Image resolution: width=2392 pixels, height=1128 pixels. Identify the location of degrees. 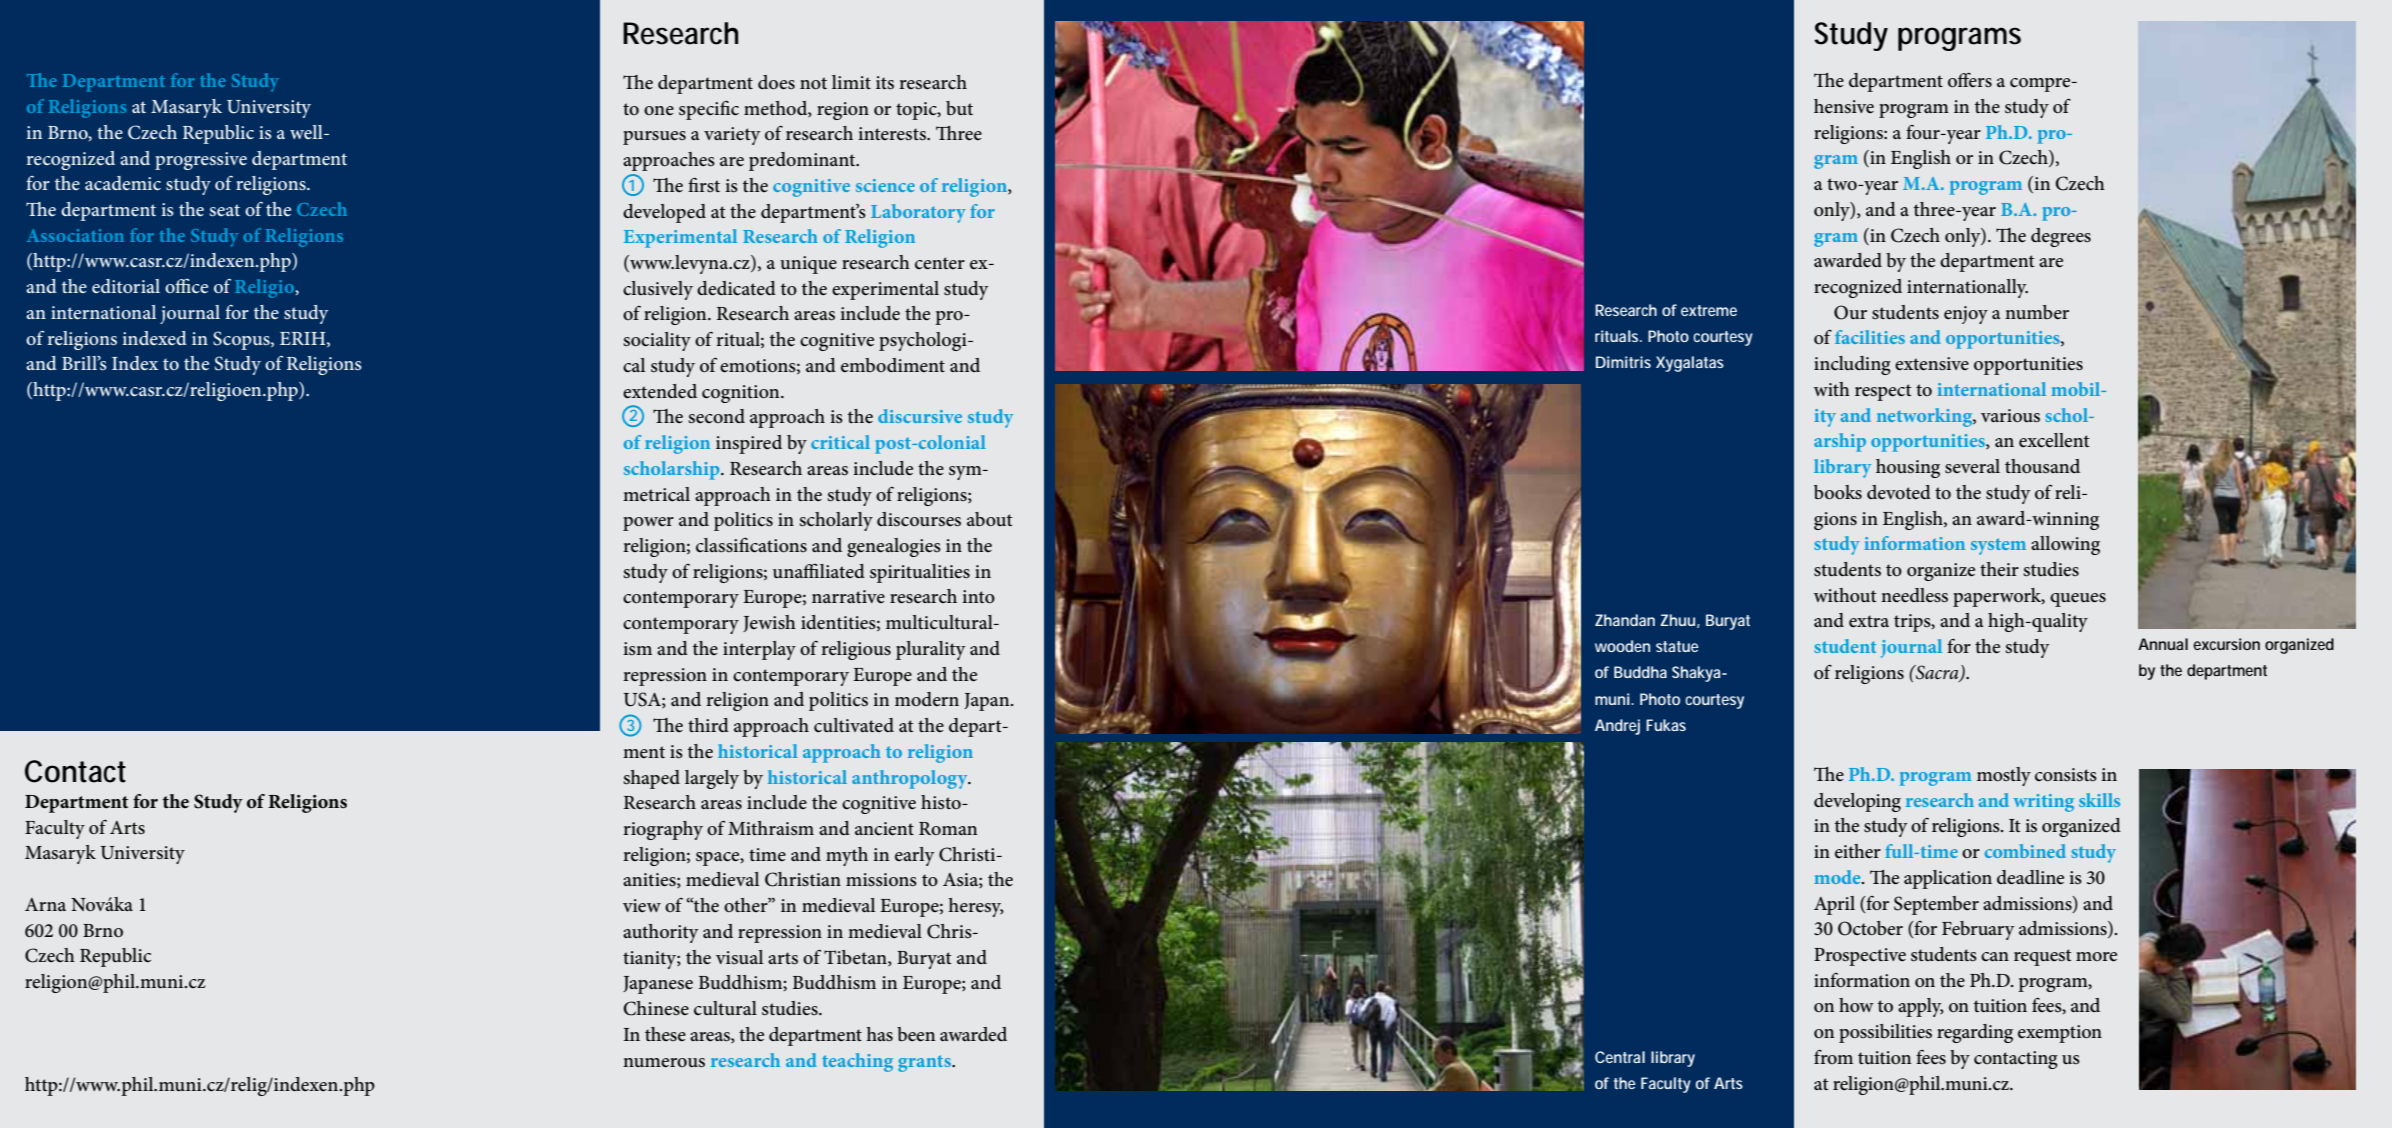
(2061, 237).
